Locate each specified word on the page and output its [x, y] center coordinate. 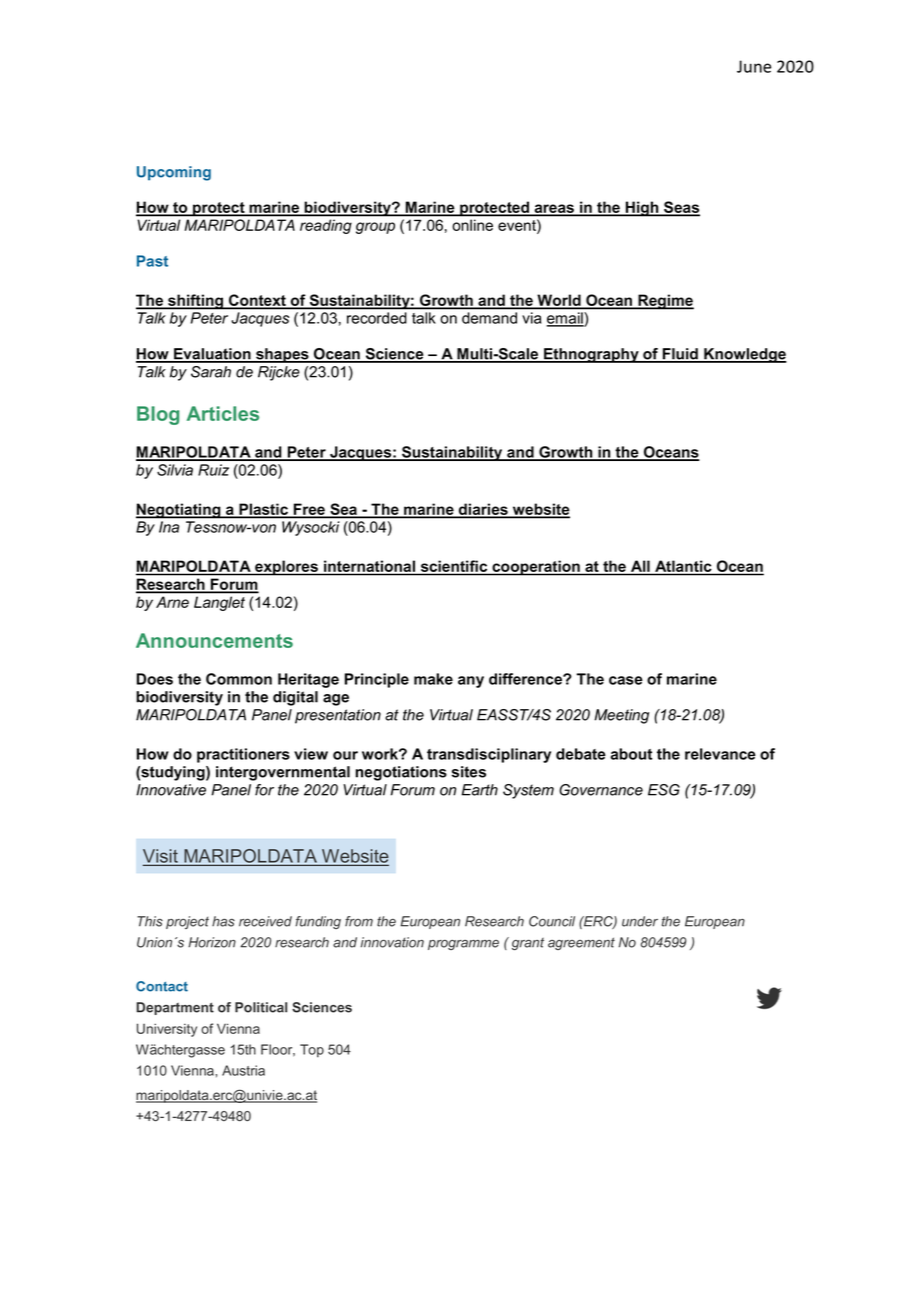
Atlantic [683, 567]
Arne [172, 602]
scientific [454, 567]
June [754, 66]
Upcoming [174, 173]
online [473, 225]
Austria [243, 1070]
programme [463, 945]
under [640, 921]
